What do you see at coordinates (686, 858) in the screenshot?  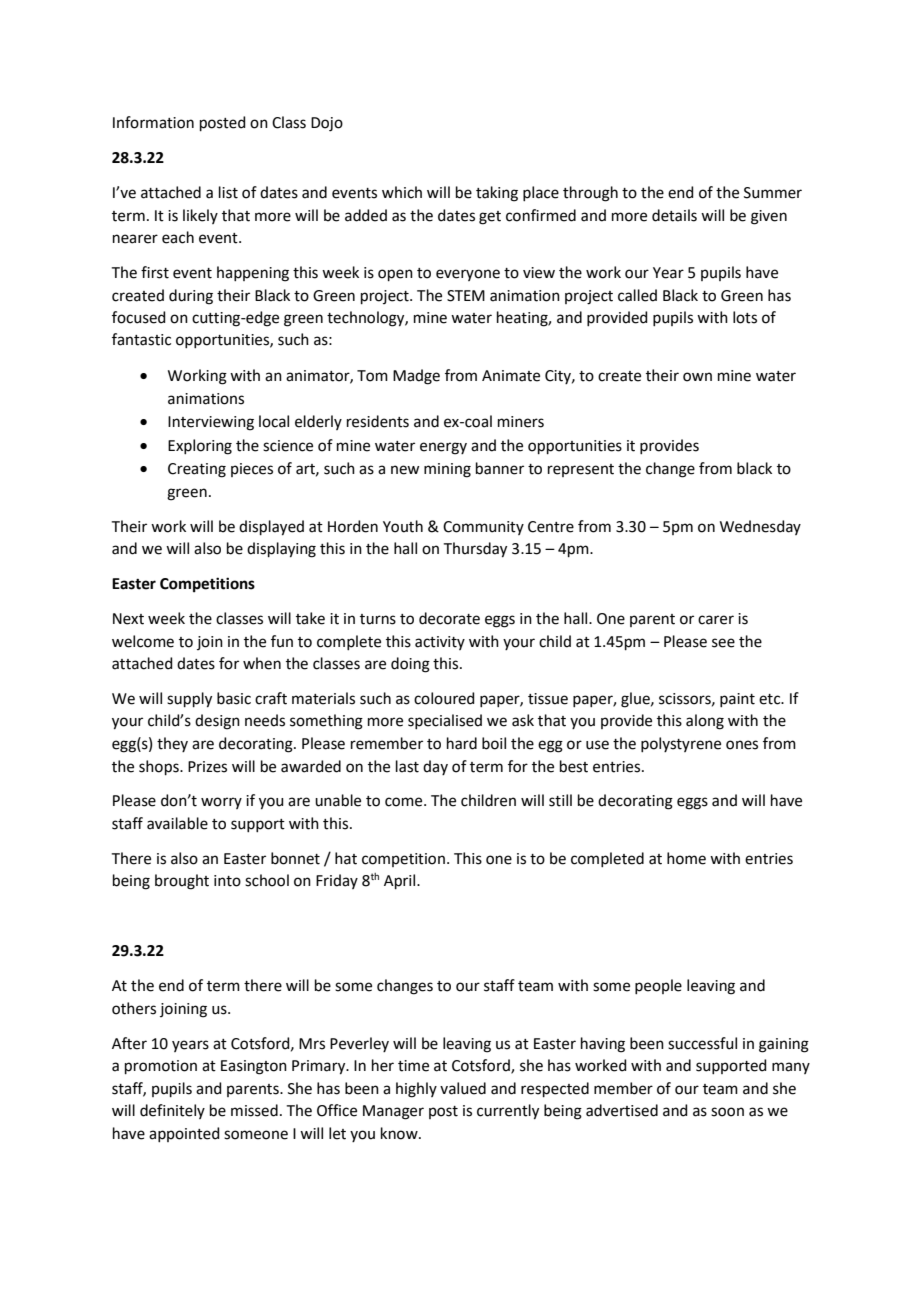 I see `home` at bounding box center [686, 858].
